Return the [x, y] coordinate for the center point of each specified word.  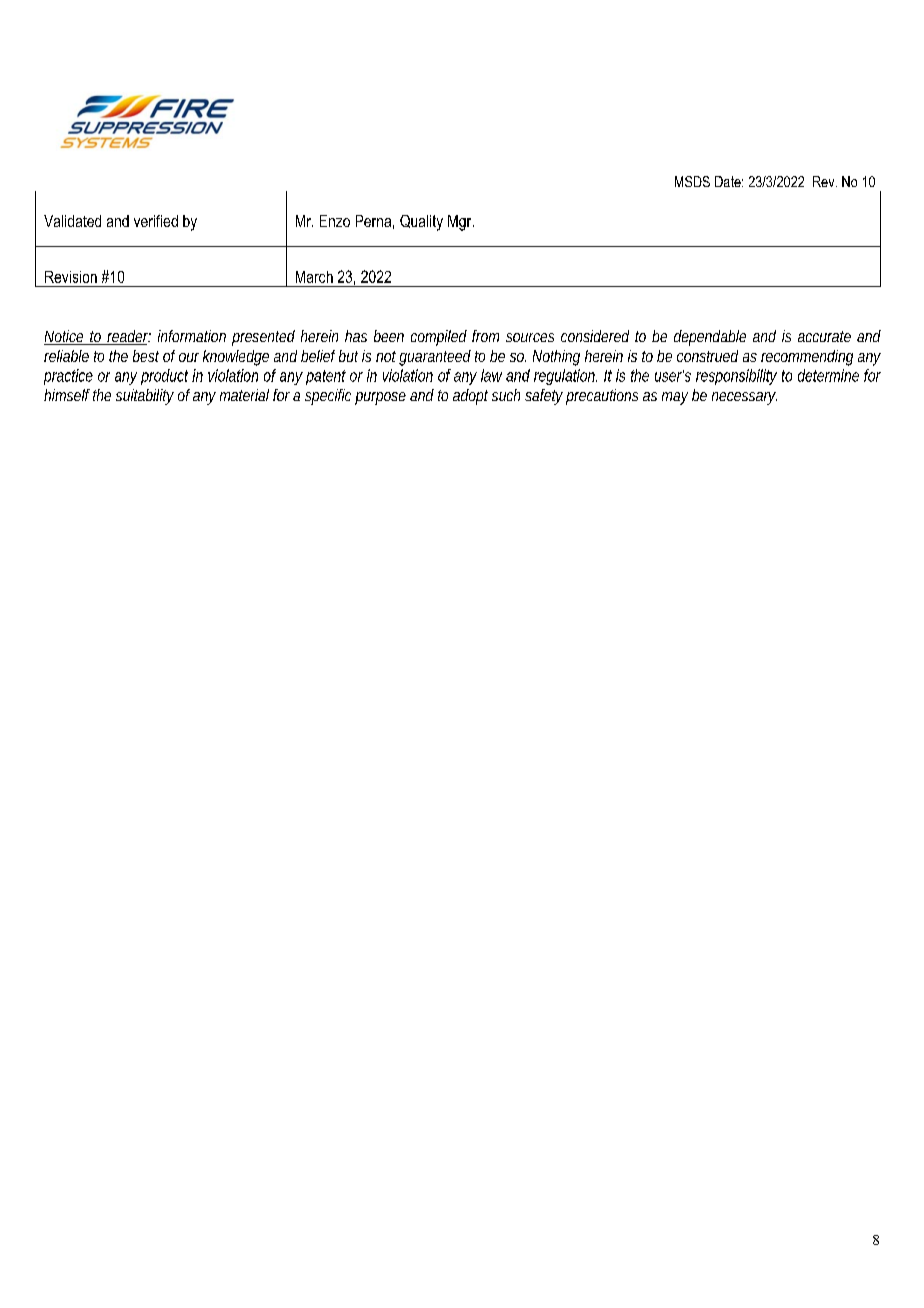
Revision [71, 277]
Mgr [461, 223]
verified [156, 221]
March [314, 277]
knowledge [236, 358]
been [389, 336]
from [485, 336]
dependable [710, 338]
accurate [824, 336]
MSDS [692, 181]
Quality [421, 223]
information [192, 336]
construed [707, 356]
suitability [145, 397]
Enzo [335, 221]
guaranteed [435, 358]
